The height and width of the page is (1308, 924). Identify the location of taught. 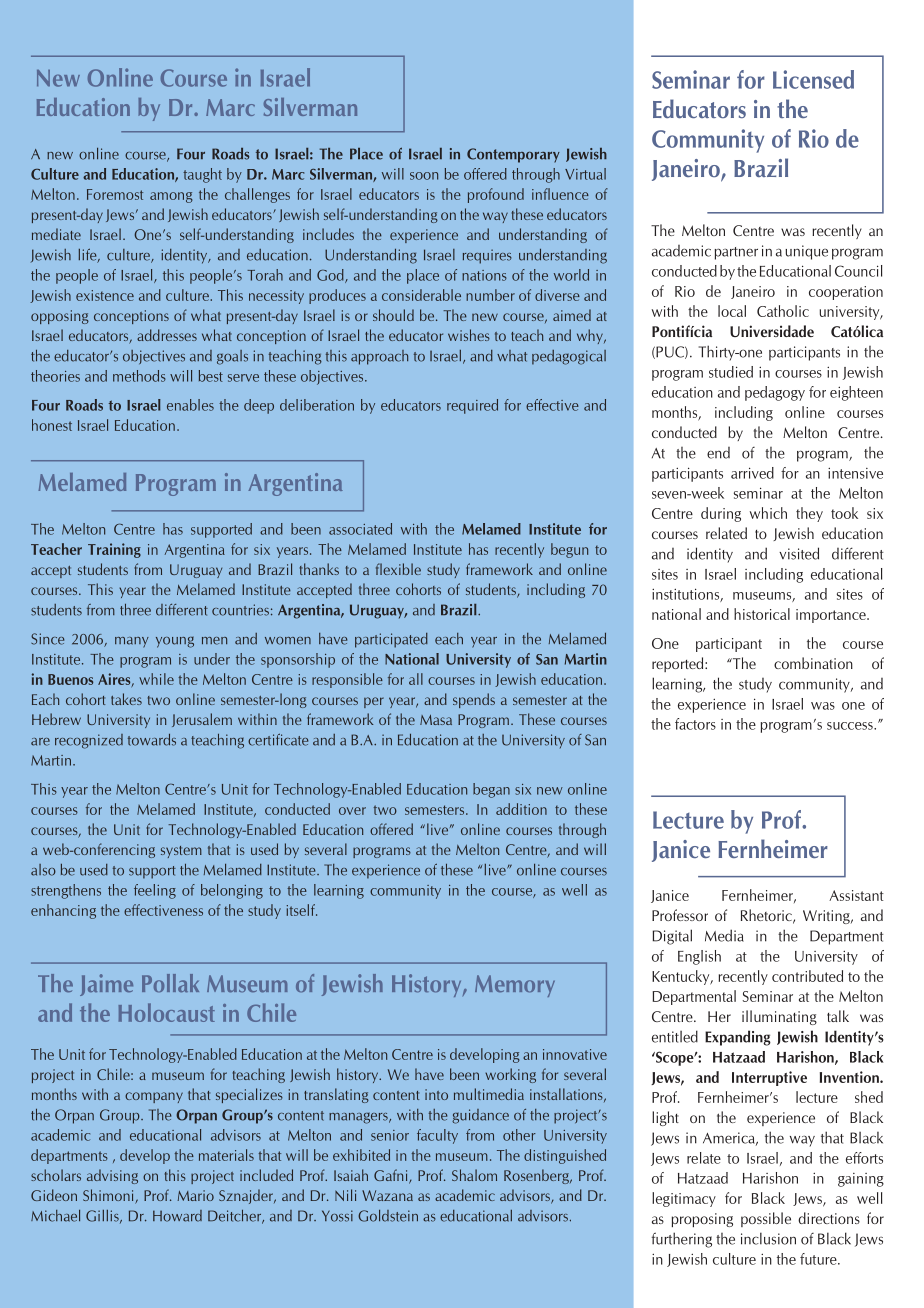
(202, 175).
